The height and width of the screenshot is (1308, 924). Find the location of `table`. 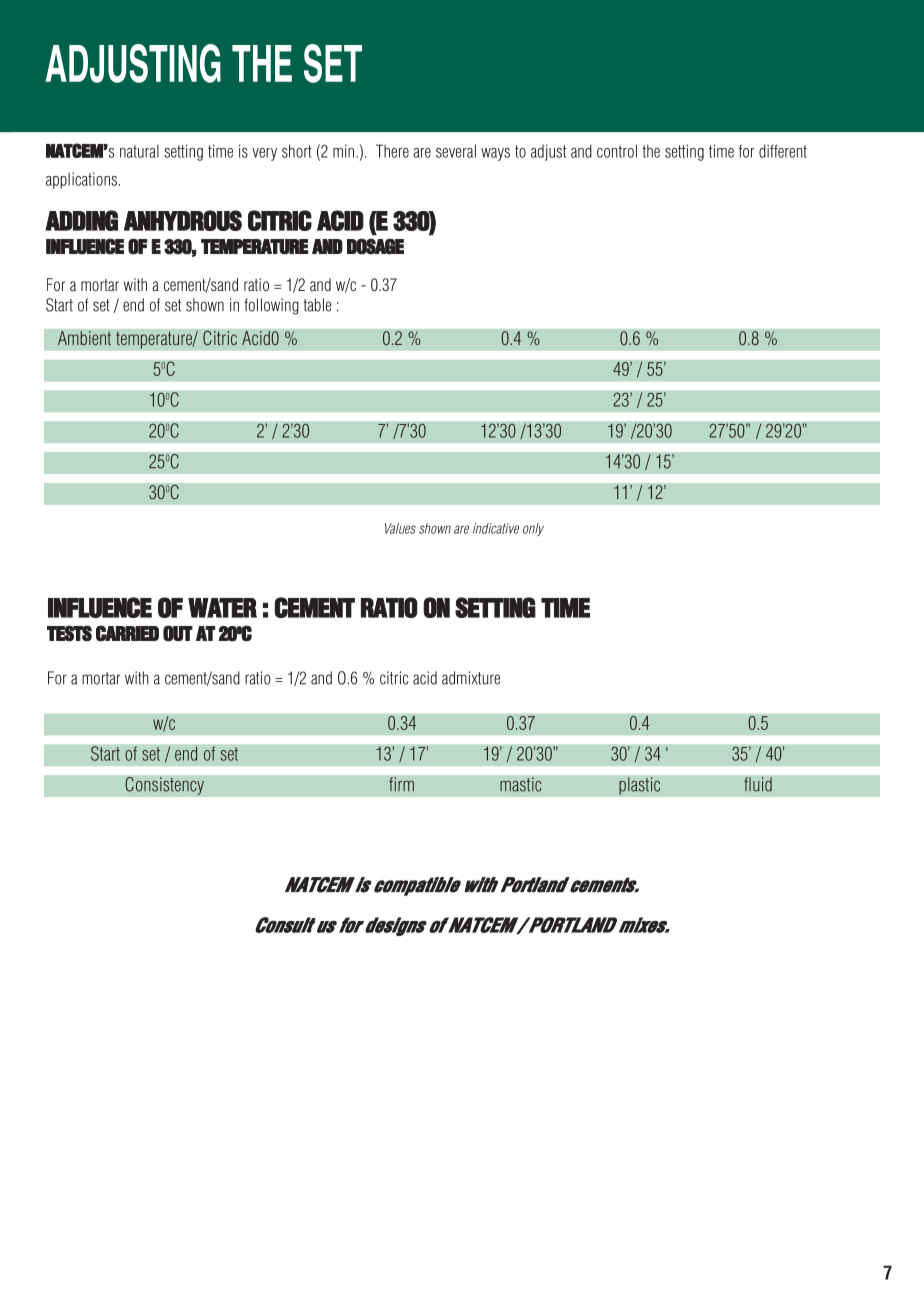

table is located at coordinates (318, 305).
